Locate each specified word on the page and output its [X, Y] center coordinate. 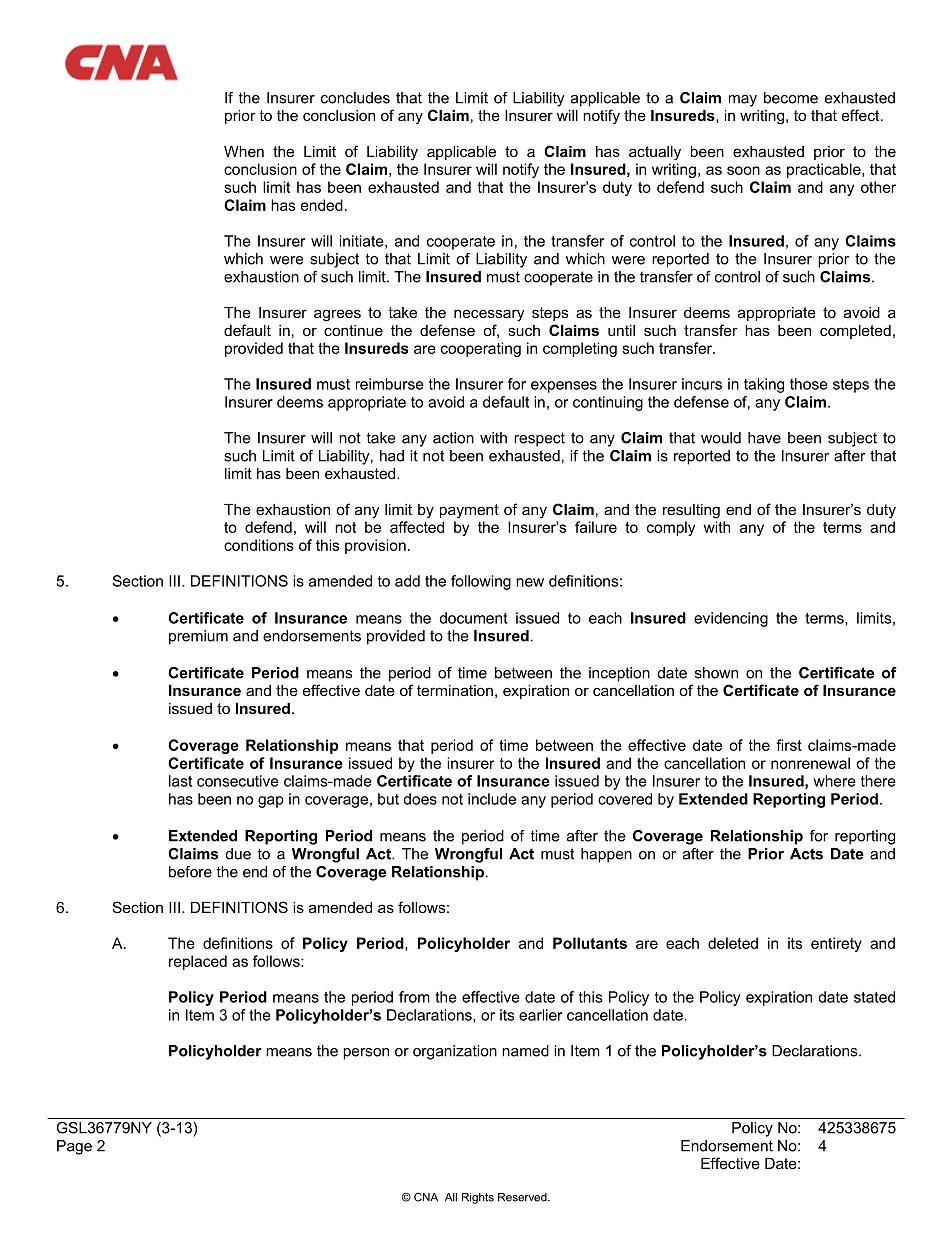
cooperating [481, 349]
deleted [733, 943]
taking [764, 385]
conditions [259, 545]
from [414, 997]
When [244, 151]
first [789, 745]
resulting [691, 511]
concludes [355, 98]
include [492, 799]
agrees [337, 315]
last [180, 781]
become [791, 98]
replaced [198, 962]
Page [74, 1147]
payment [469, 511]
